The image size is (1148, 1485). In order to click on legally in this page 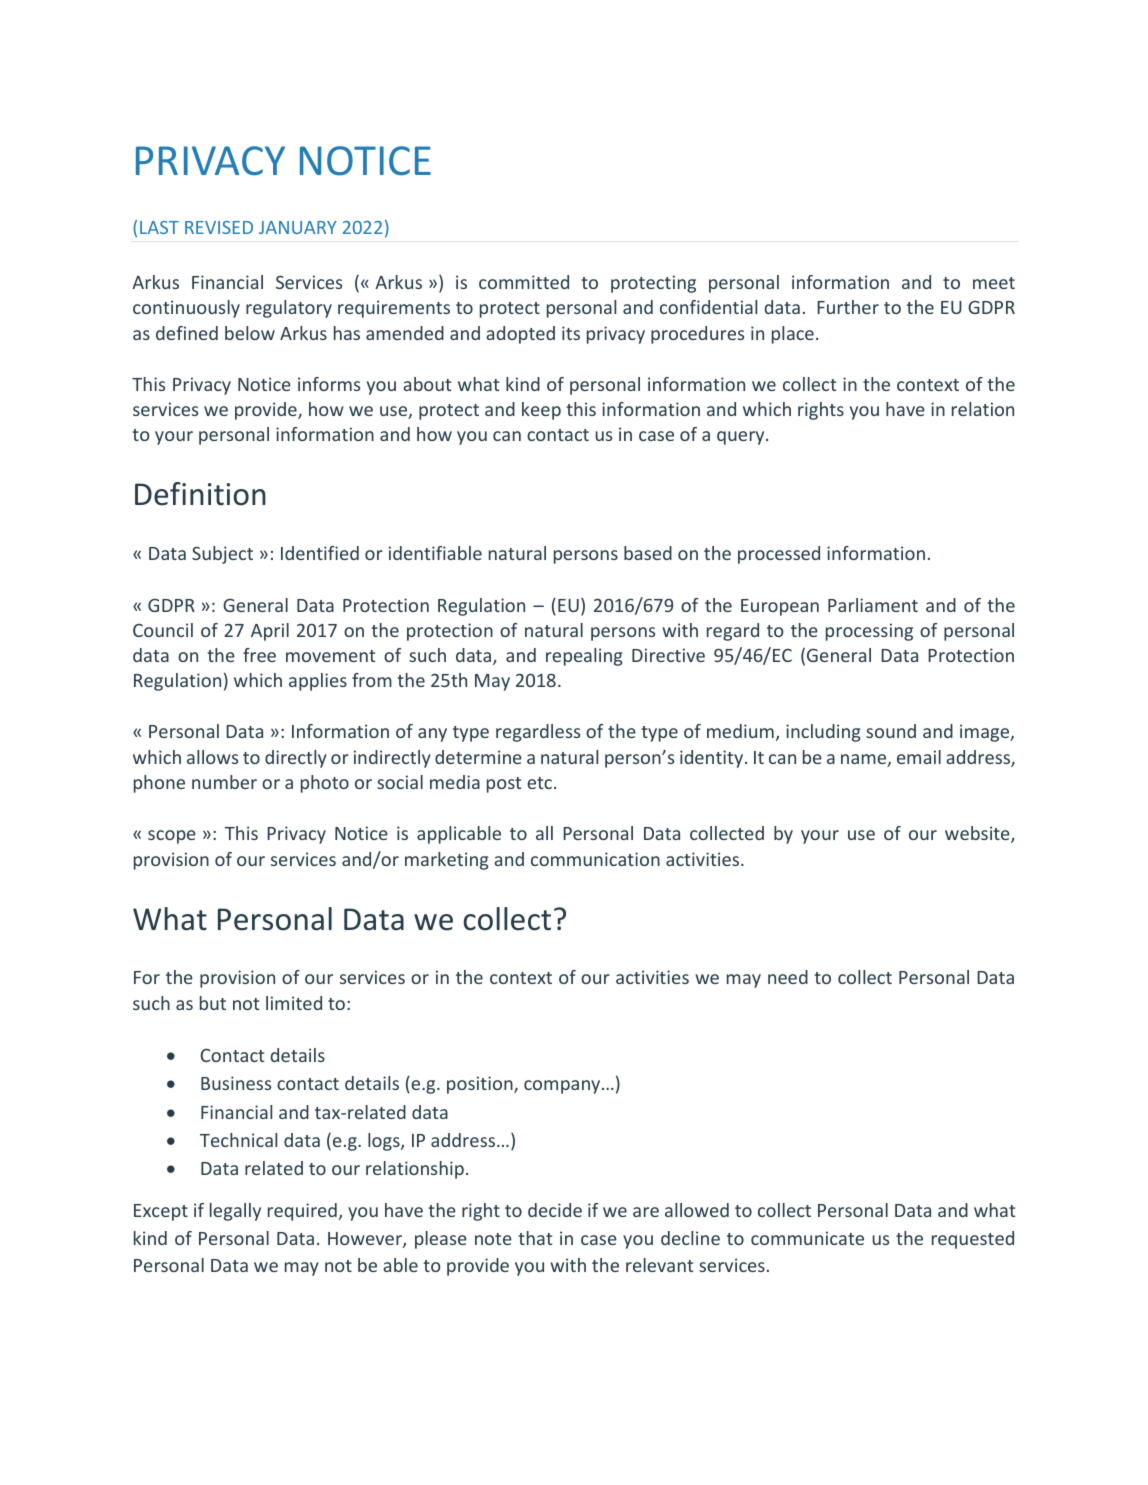, I will do `click(235, 1212)`.
